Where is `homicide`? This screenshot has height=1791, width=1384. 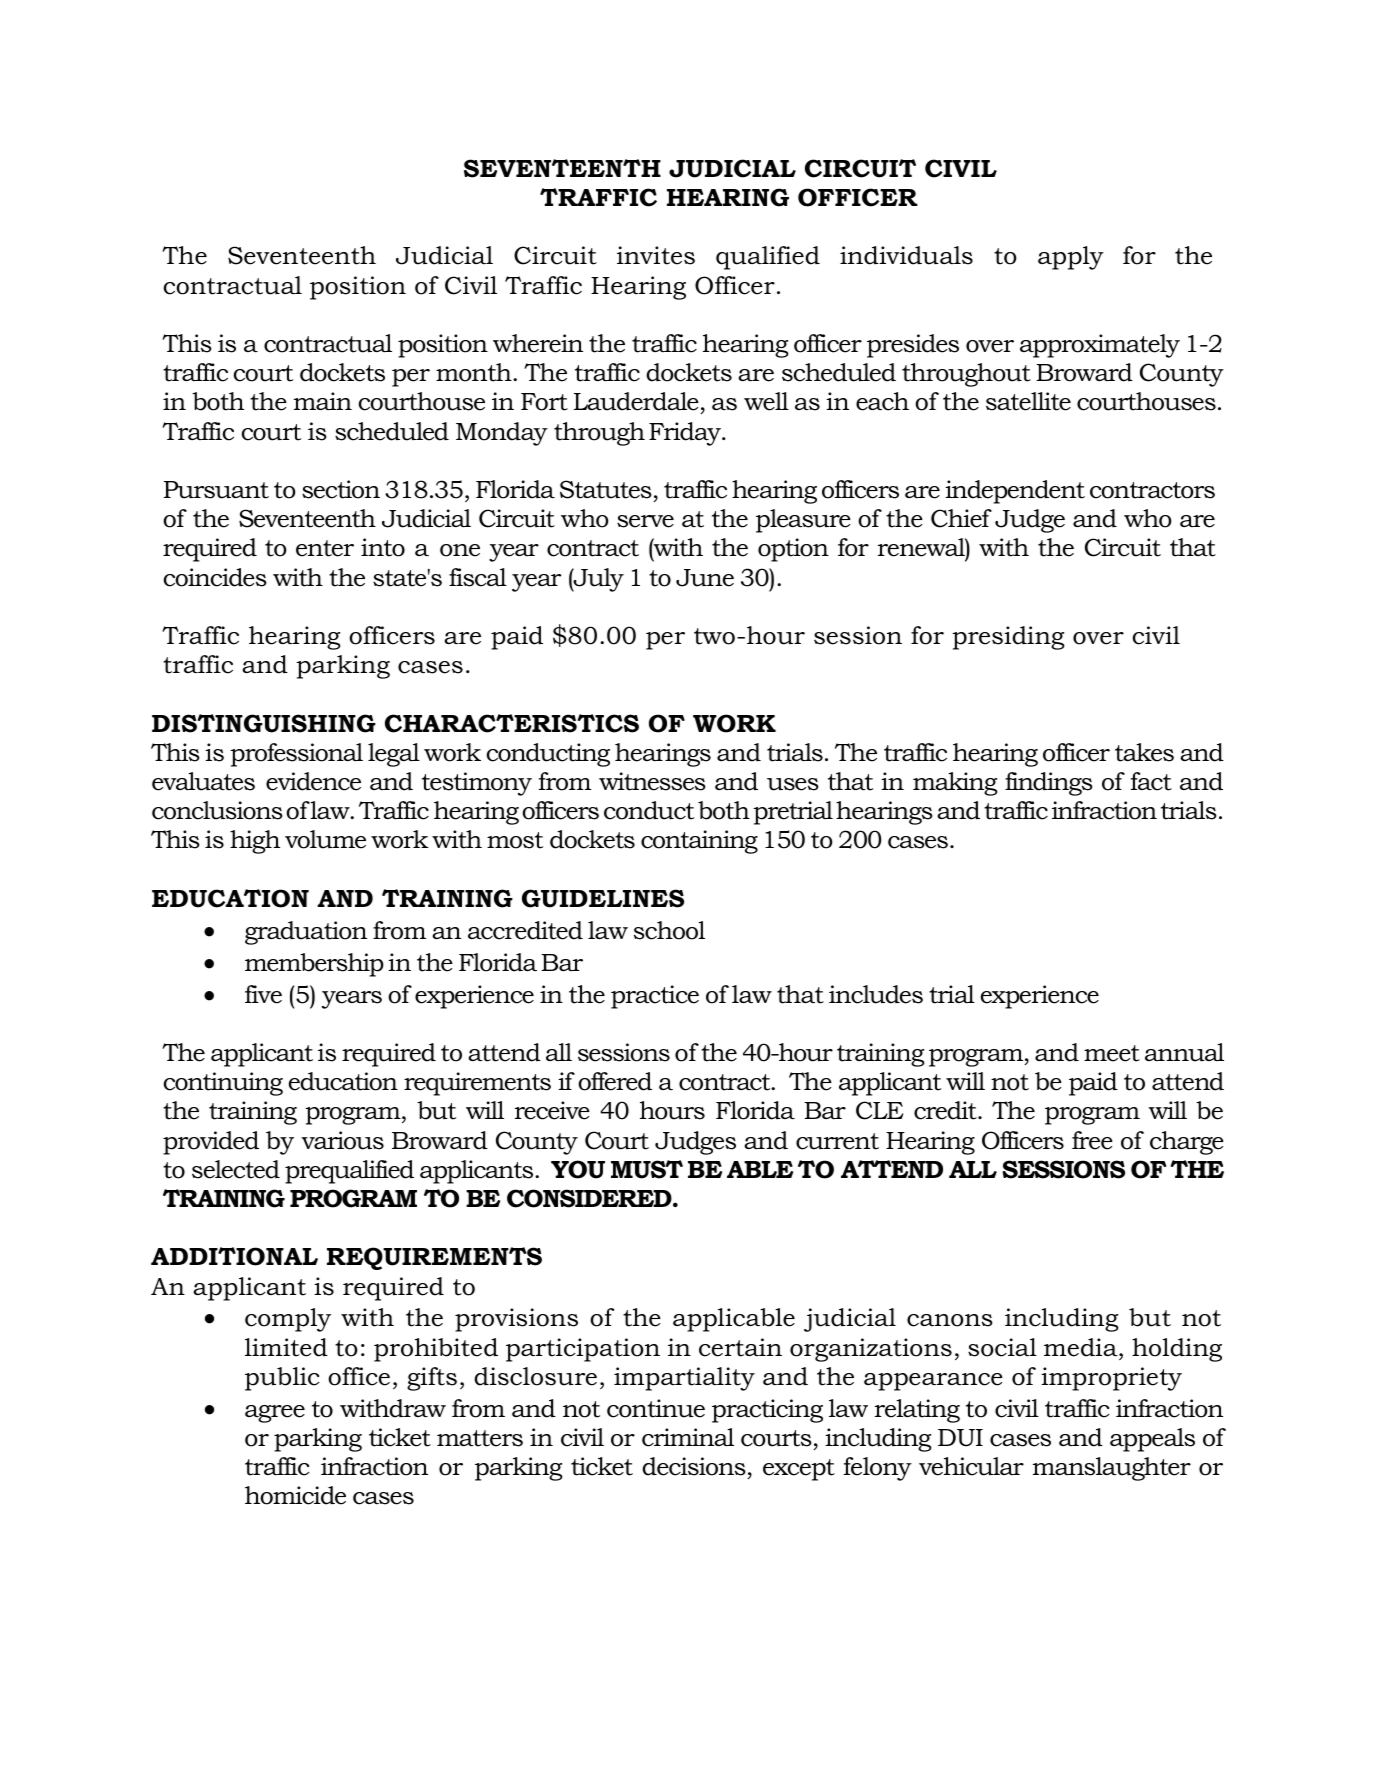
homicide is located at coordinates (295, 1495).
